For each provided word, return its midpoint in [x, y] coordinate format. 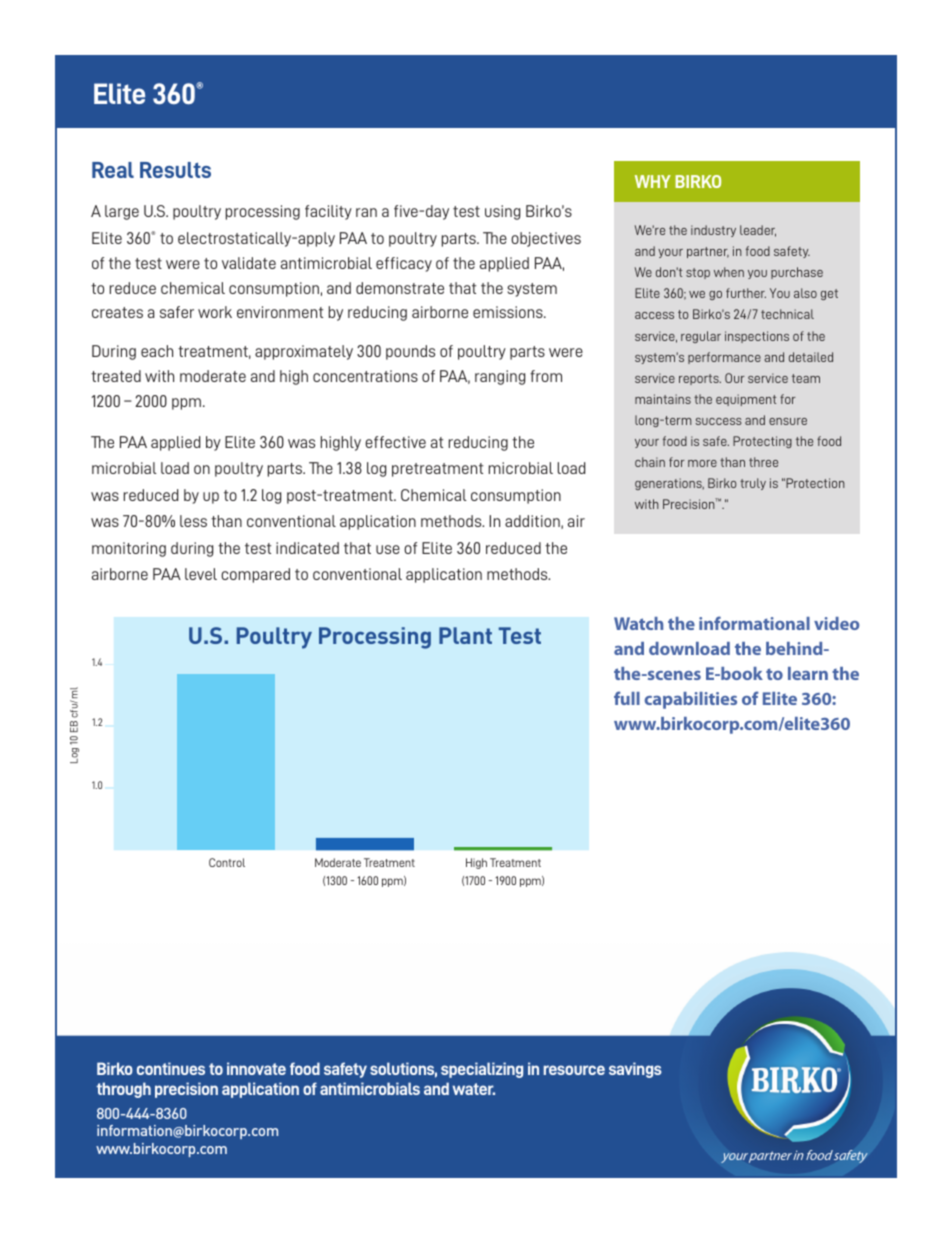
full [627, 698]
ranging [500, 377]
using [502, 212]
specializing [482, 1070]
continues [171, 1068]
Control [227, 862]
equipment [746, 400]
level [201, 574]
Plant [465, 635]
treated [116, 376]
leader [758, 231]
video [837, 623]
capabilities [690, 700]
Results [175, 170]
